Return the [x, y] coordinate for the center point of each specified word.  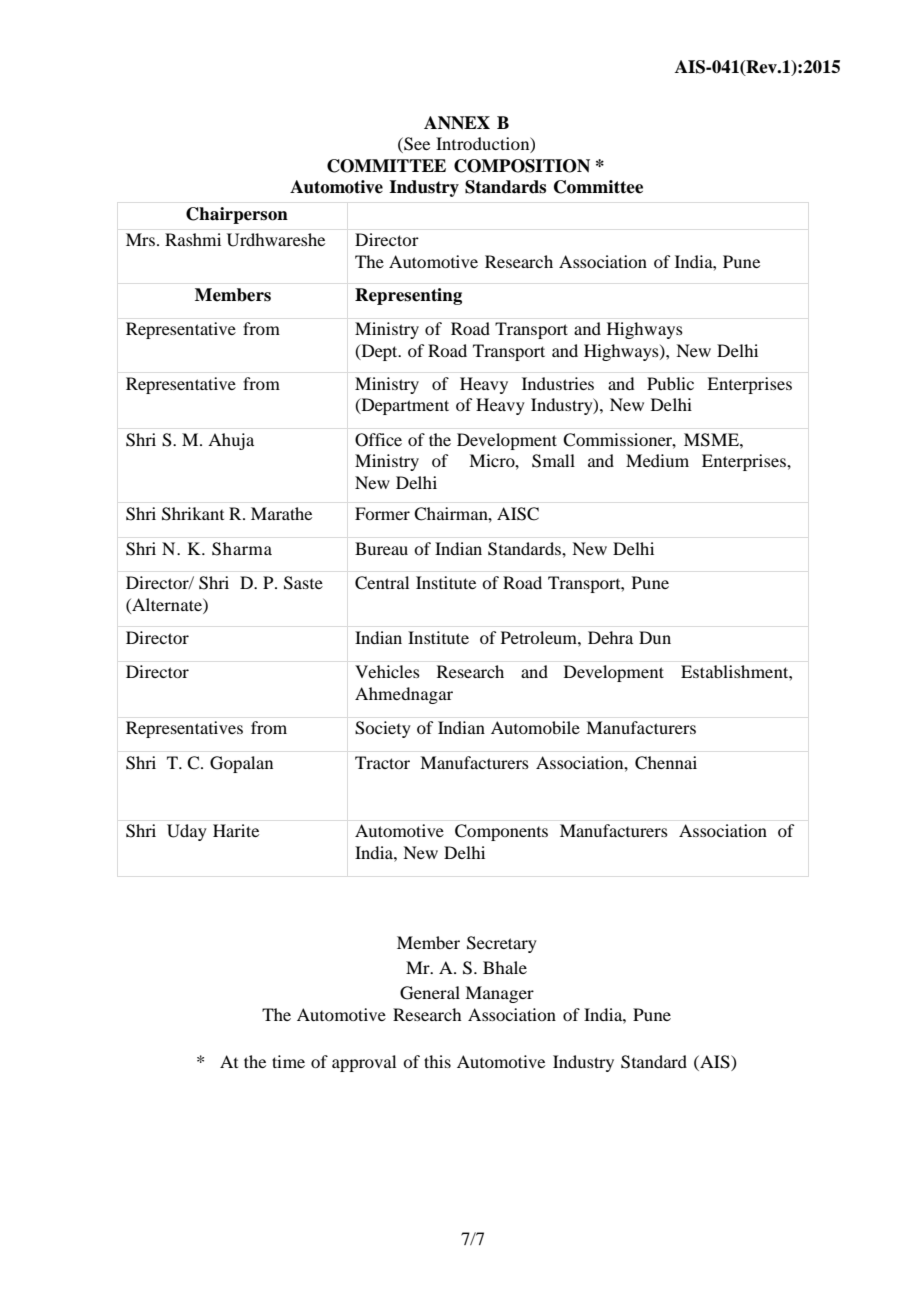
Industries [558, 383]
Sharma [242, 549]
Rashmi [193, 239]
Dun [655, 637]
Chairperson [237, 215]
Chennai [666, 763]
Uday [187, 832]
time [288, 1061]
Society [383, 729]
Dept [379, 352]
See [416, 144]
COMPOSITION [522, 166]
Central [382, 583]
